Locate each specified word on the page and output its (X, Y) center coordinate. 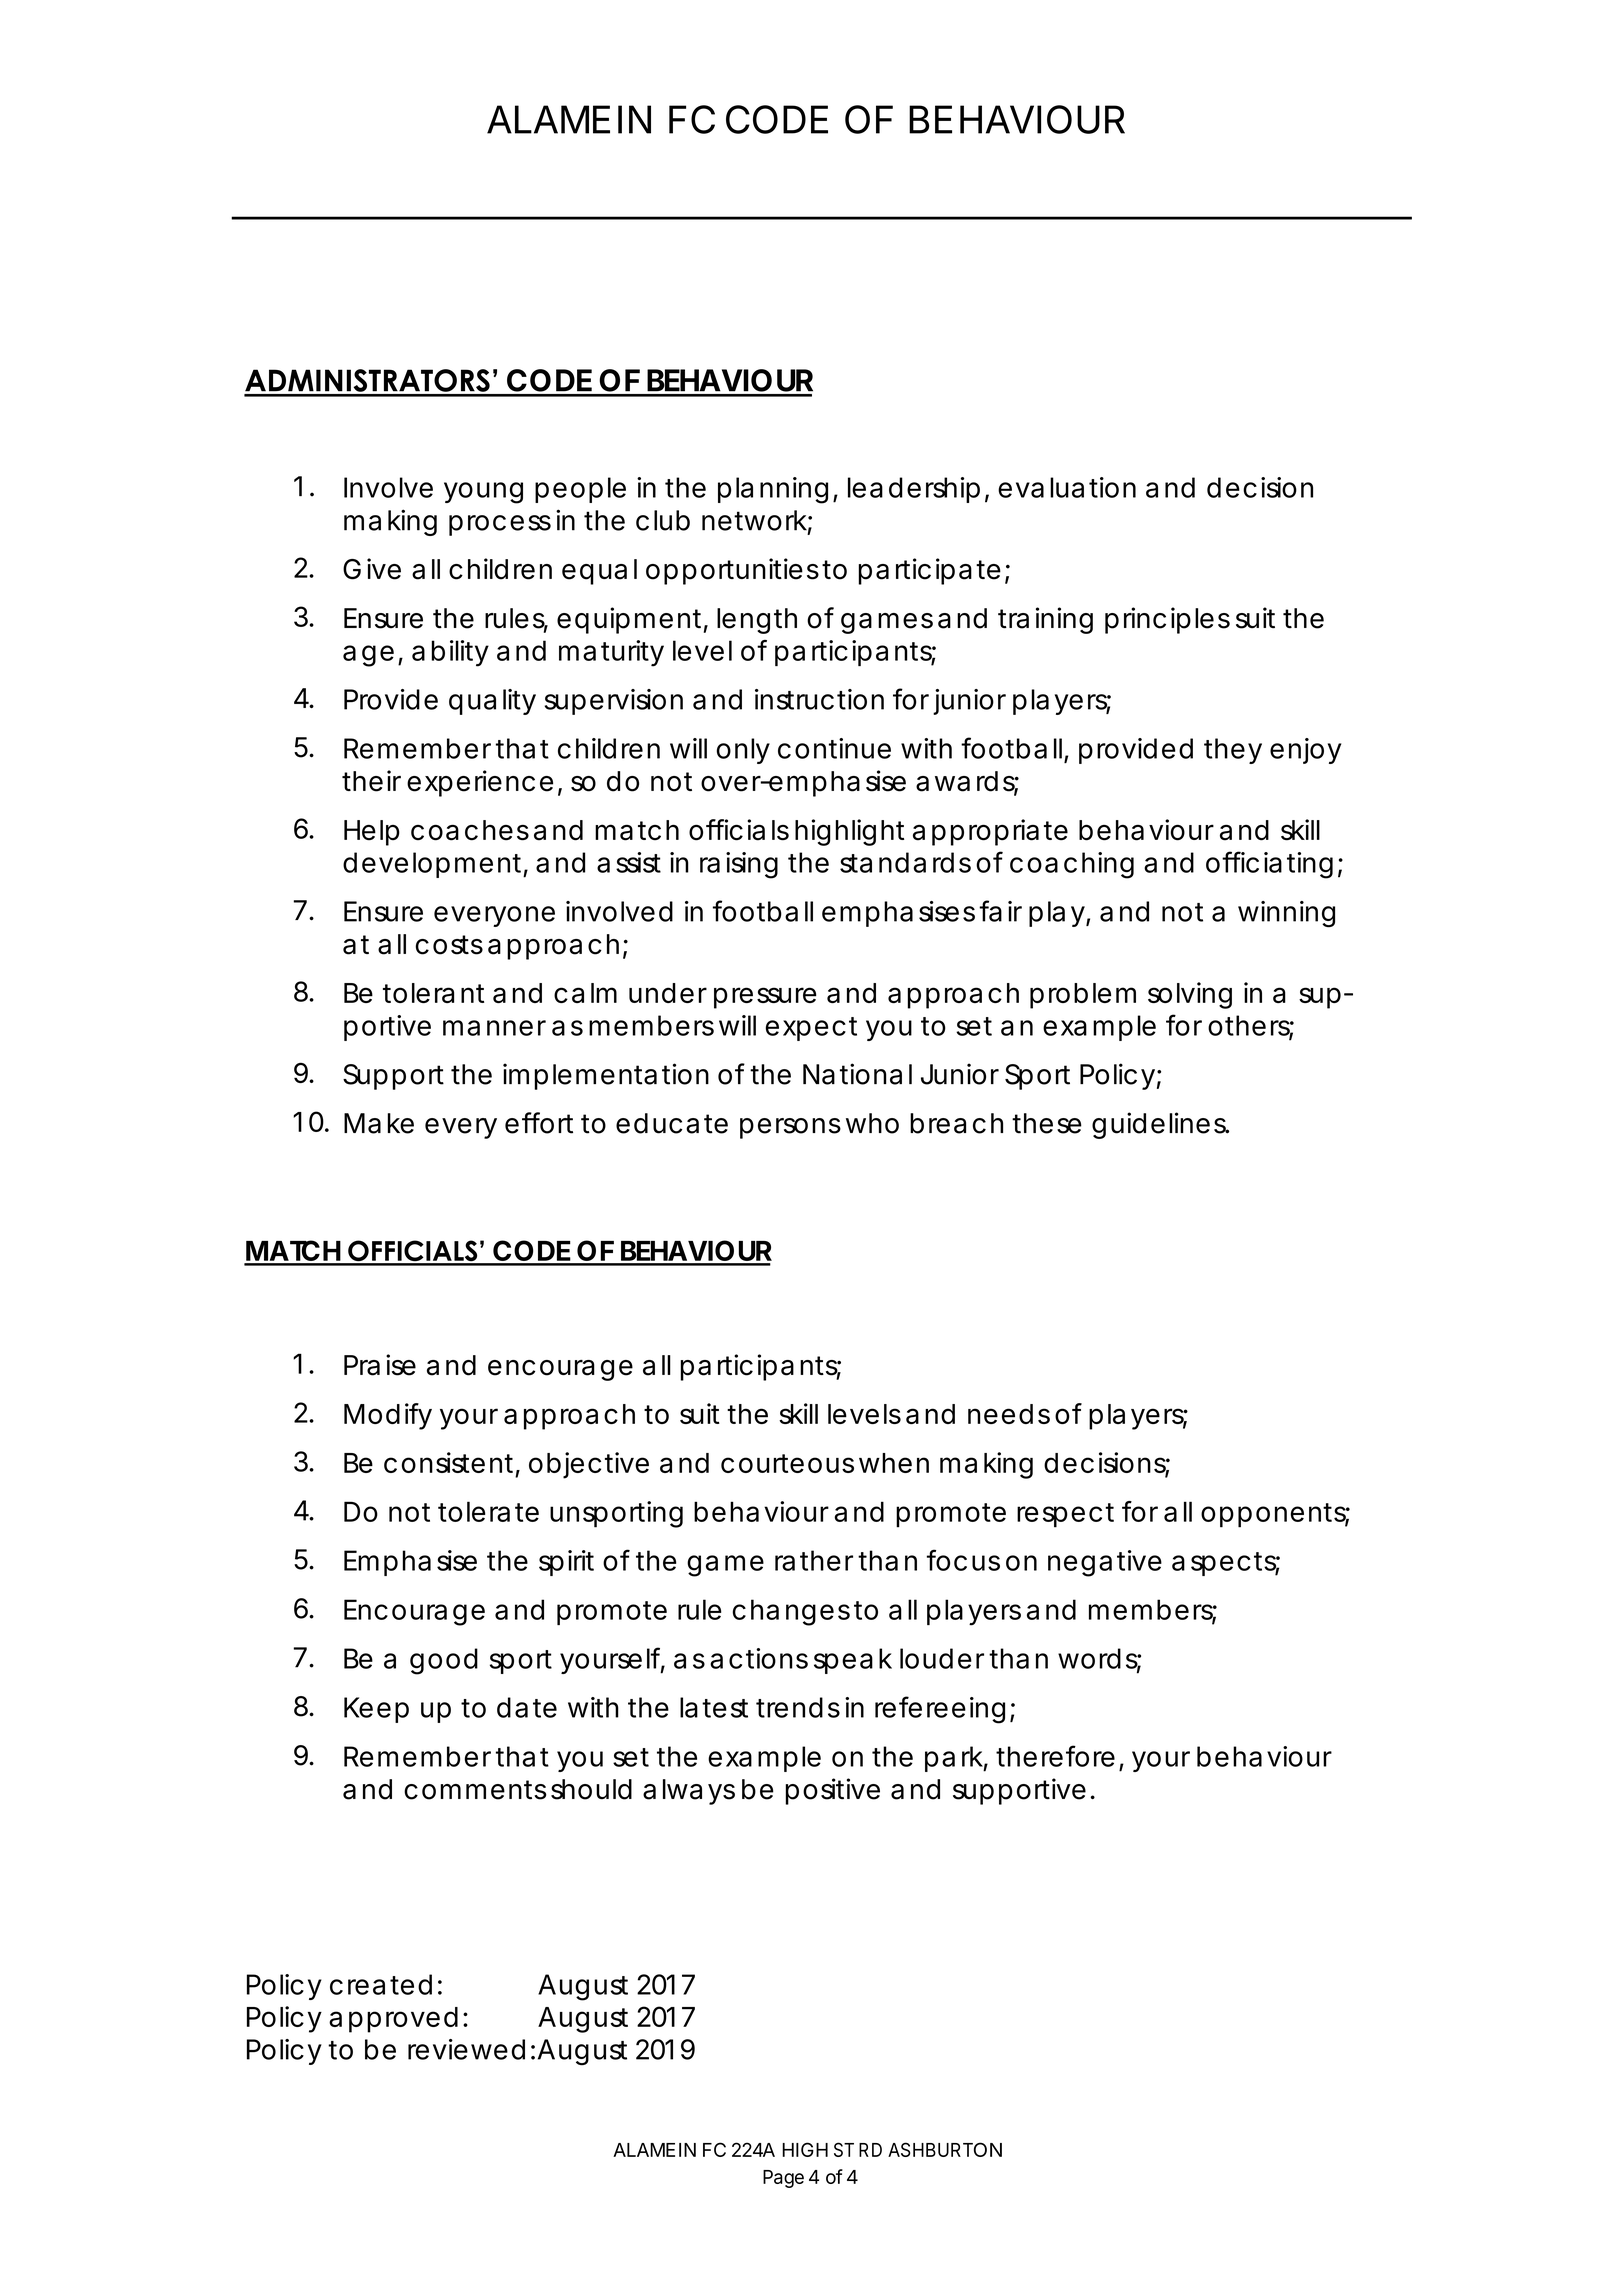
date (527, 1707)
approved (393, 2020)
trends (798, 1707)
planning (773, 490)
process (500, 525)
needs (1009, 1414)
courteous (787, 1463)
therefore (1055, 1756)
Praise (380, 1365)
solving (1190, 995)
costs (449, 945)
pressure (765, 998)
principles (1167, 620)
